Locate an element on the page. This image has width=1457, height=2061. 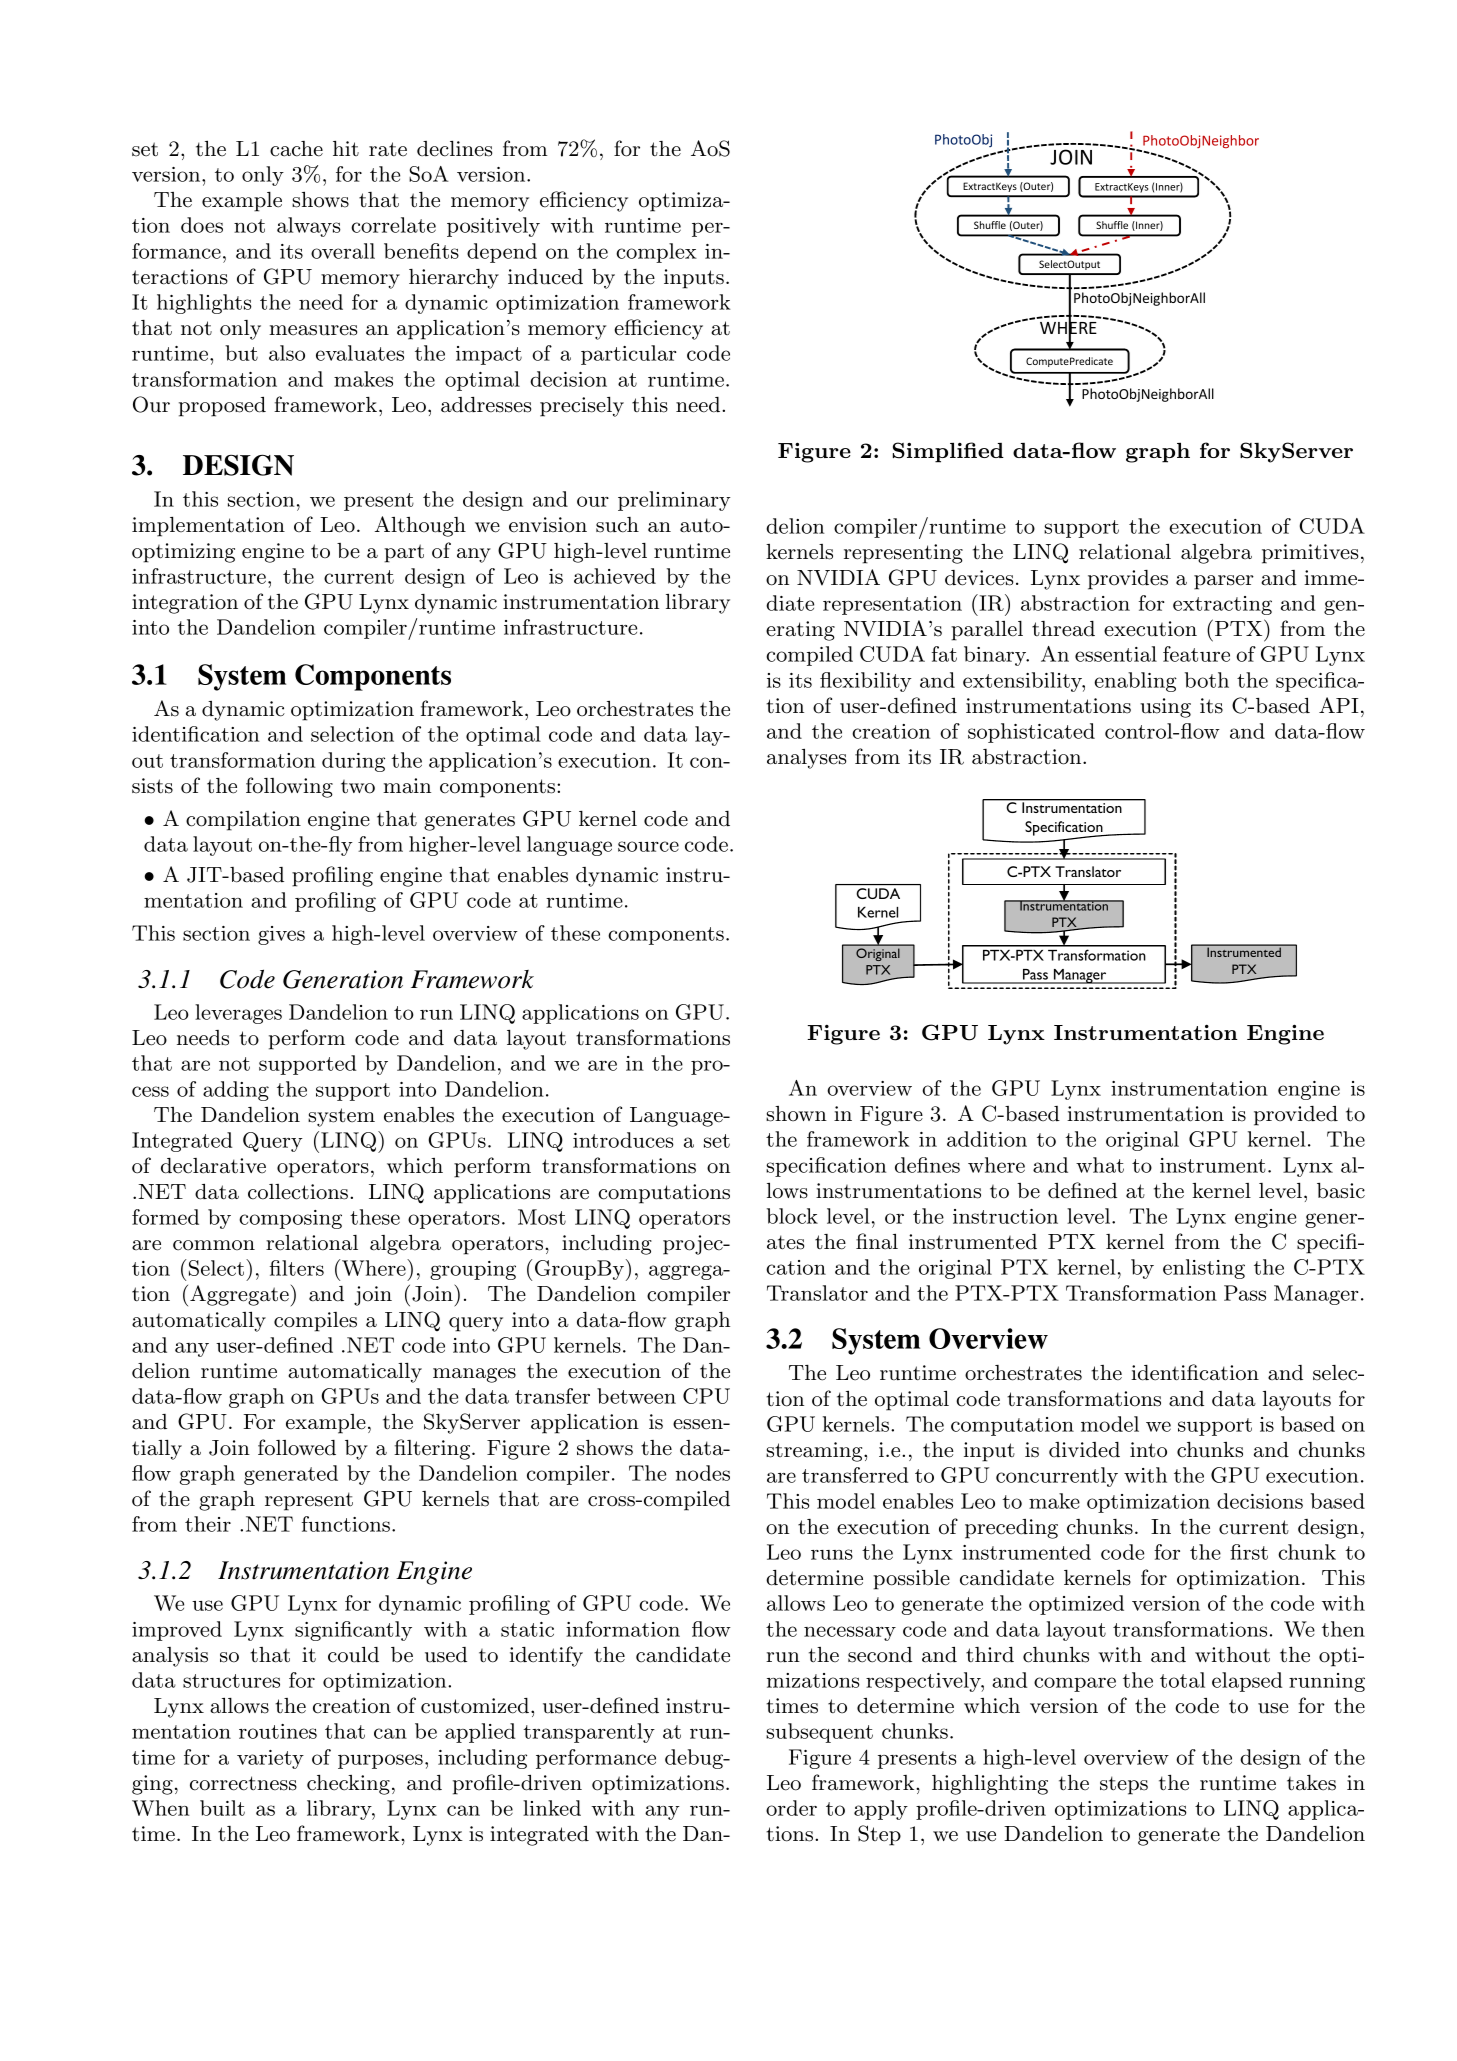
always is located at coordinates (309, 227).
